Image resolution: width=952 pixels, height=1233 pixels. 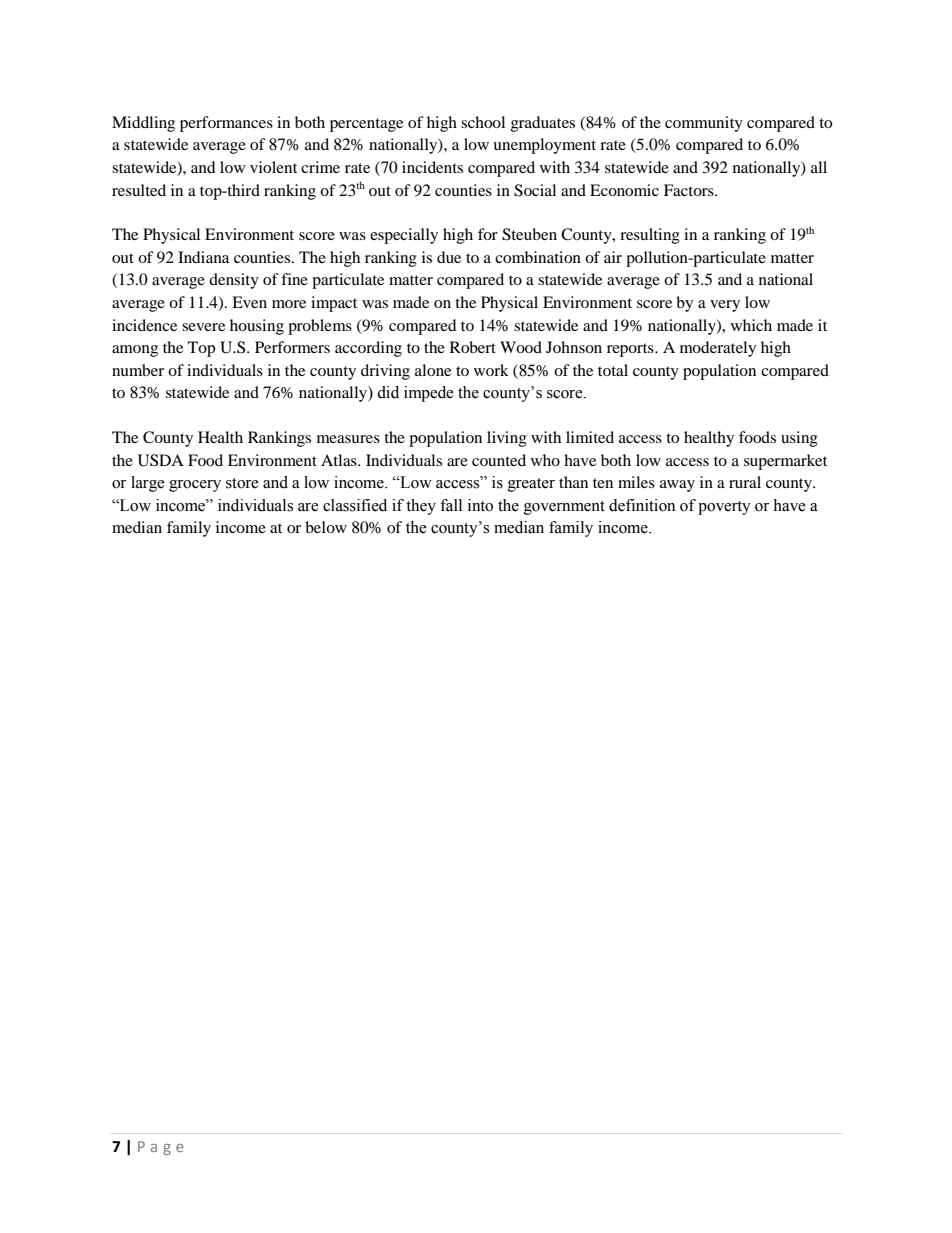 What do you see at coordinates (507, 439) in the document?
I see `living` at bounding box center [507, 439].
